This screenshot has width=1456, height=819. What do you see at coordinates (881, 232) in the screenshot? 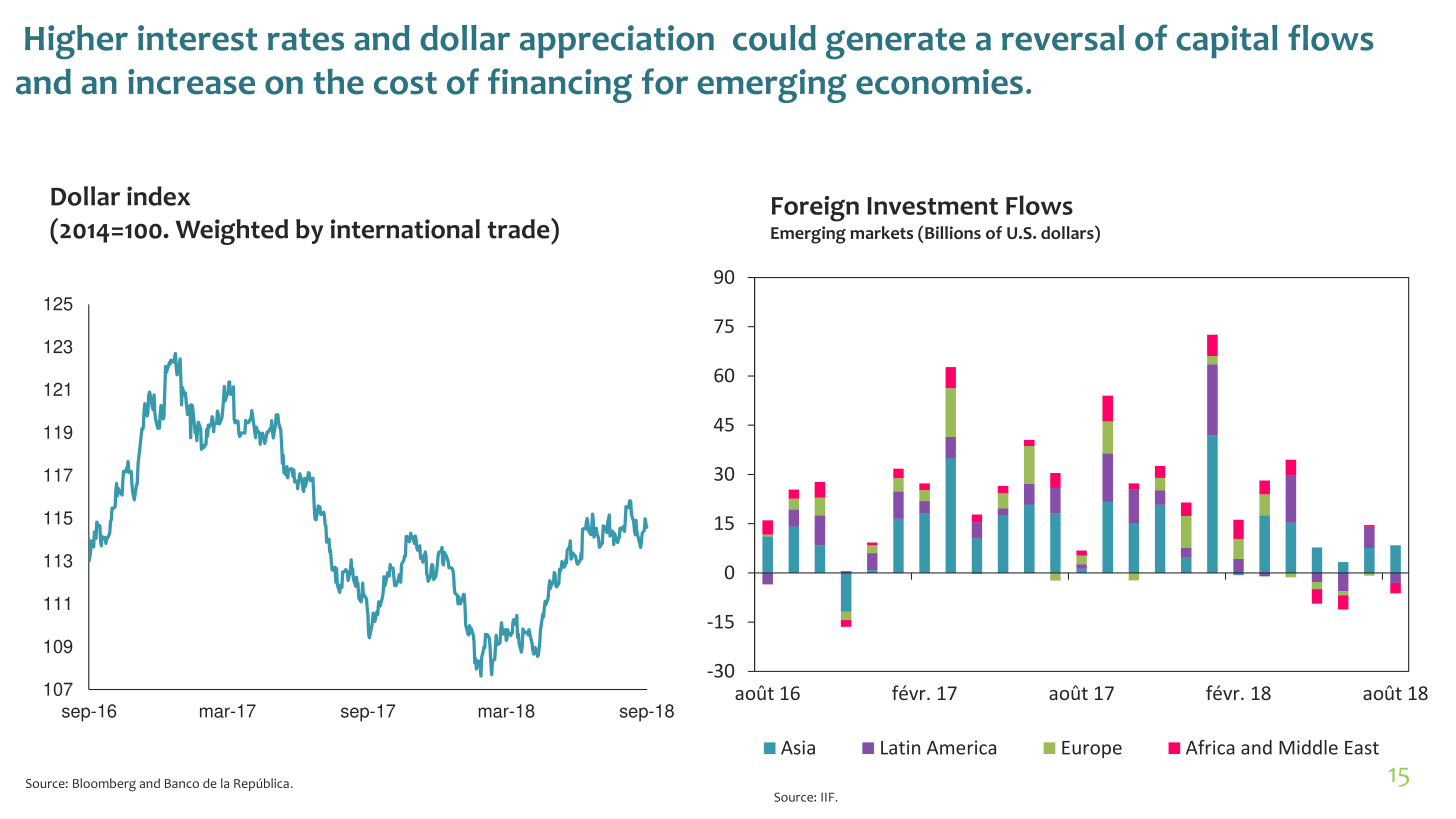
I see `markets` at bounding box center [881, 232].
